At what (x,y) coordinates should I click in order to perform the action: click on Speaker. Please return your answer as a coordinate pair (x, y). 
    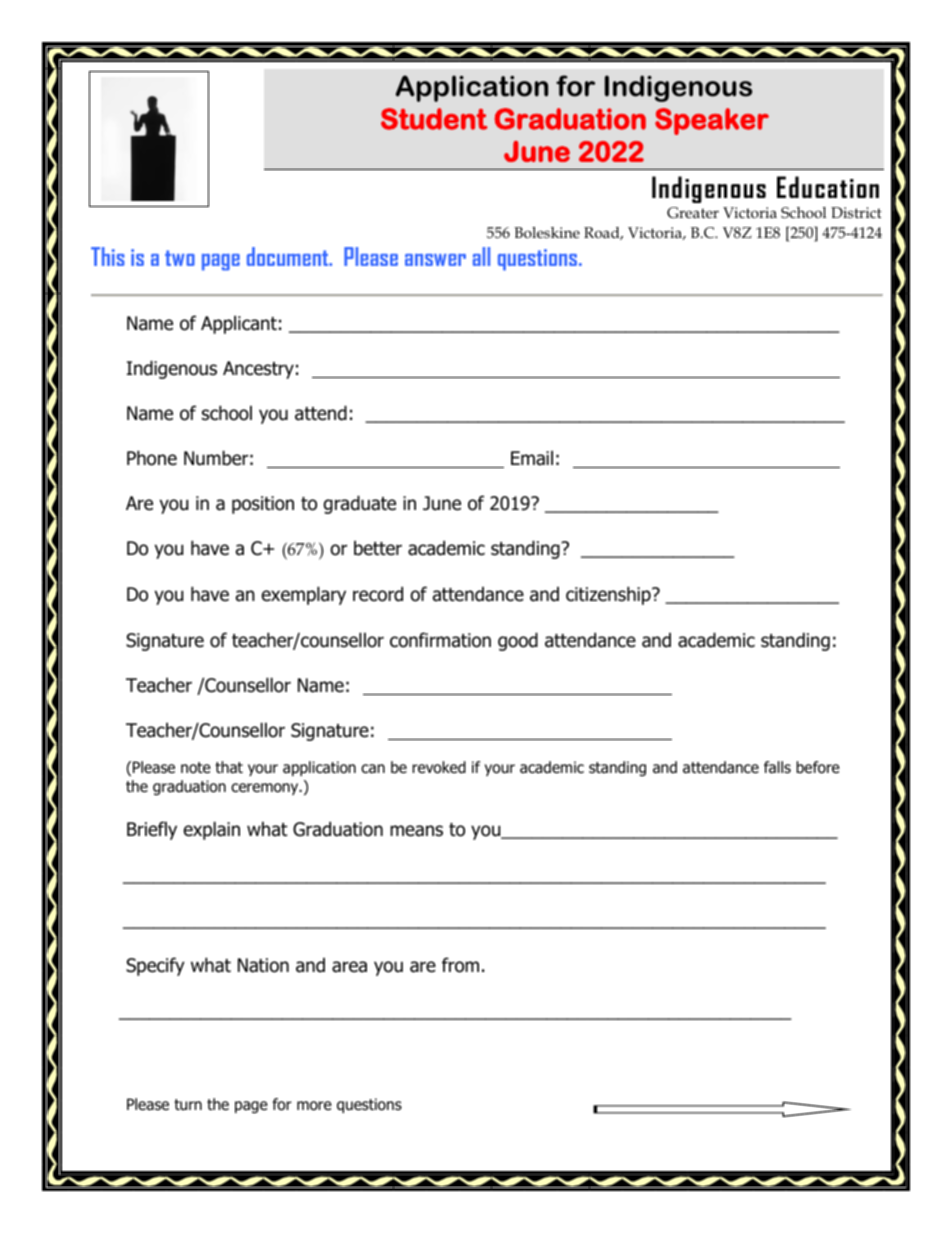
    Looking at the image, I should click on (712, 121).
